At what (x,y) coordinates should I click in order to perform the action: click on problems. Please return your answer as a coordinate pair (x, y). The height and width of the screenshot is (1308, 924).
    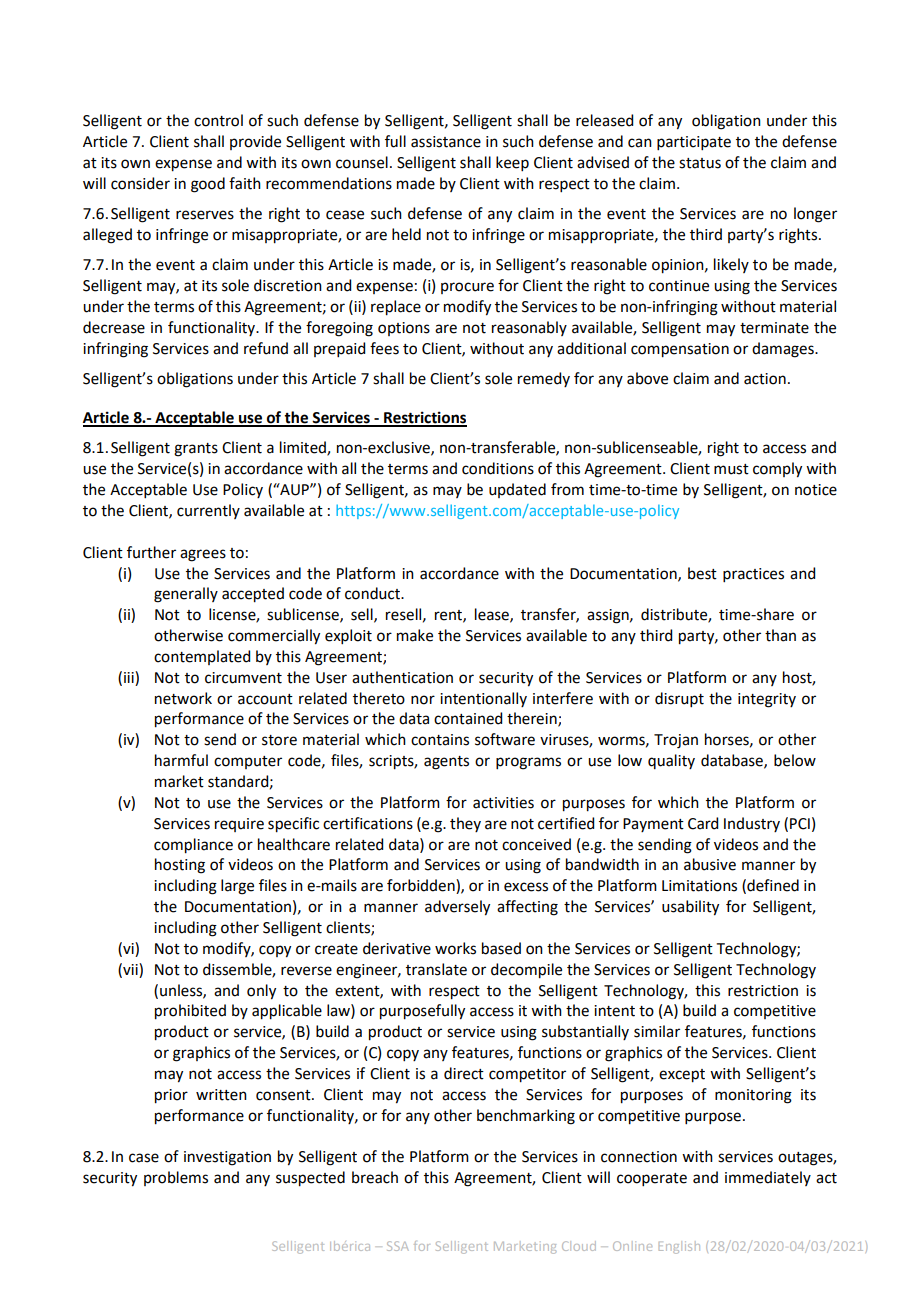
    Looking at the image, I should click on (176, 1178).
